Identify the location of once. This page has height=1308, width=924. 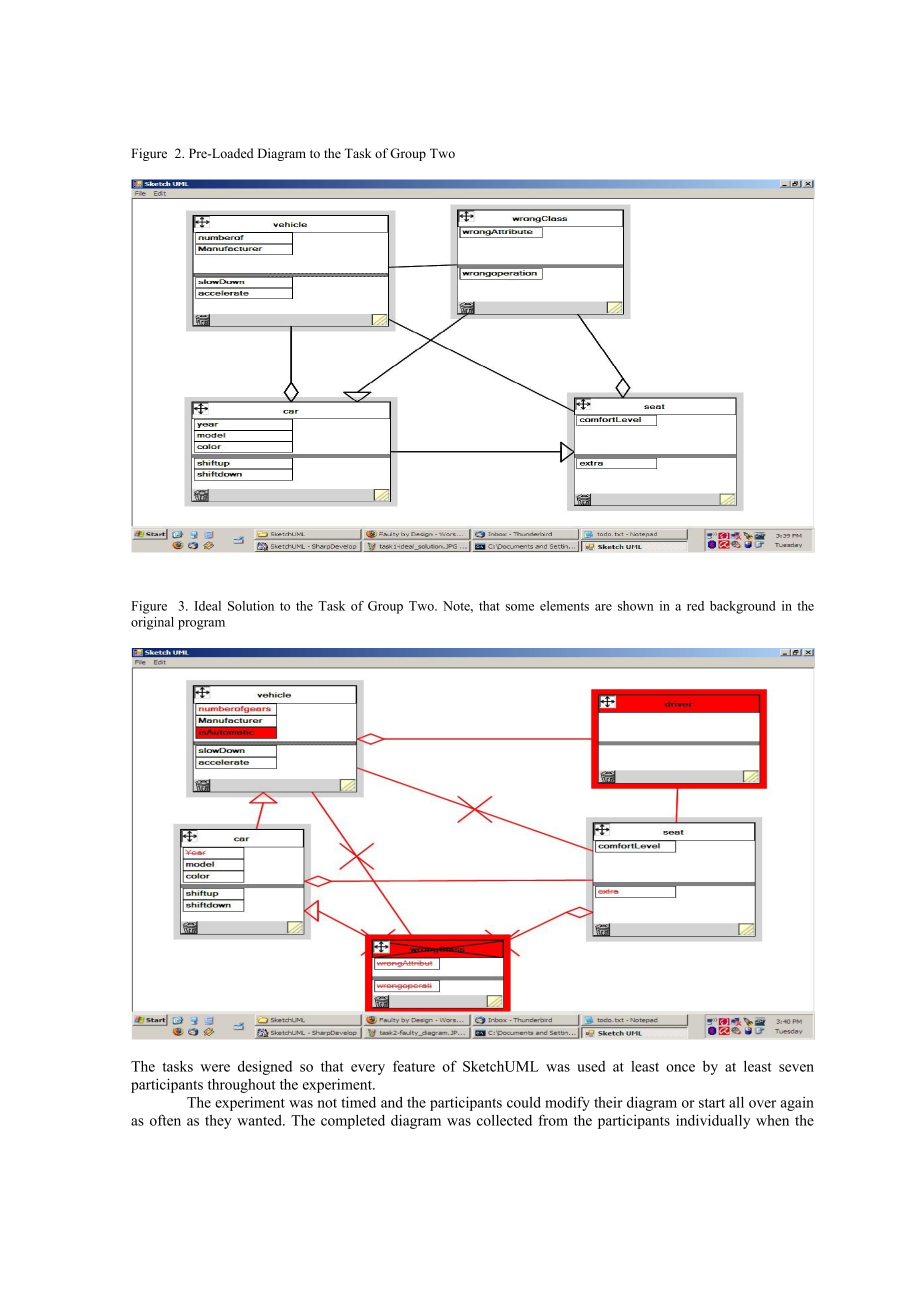
(680, 1068).
